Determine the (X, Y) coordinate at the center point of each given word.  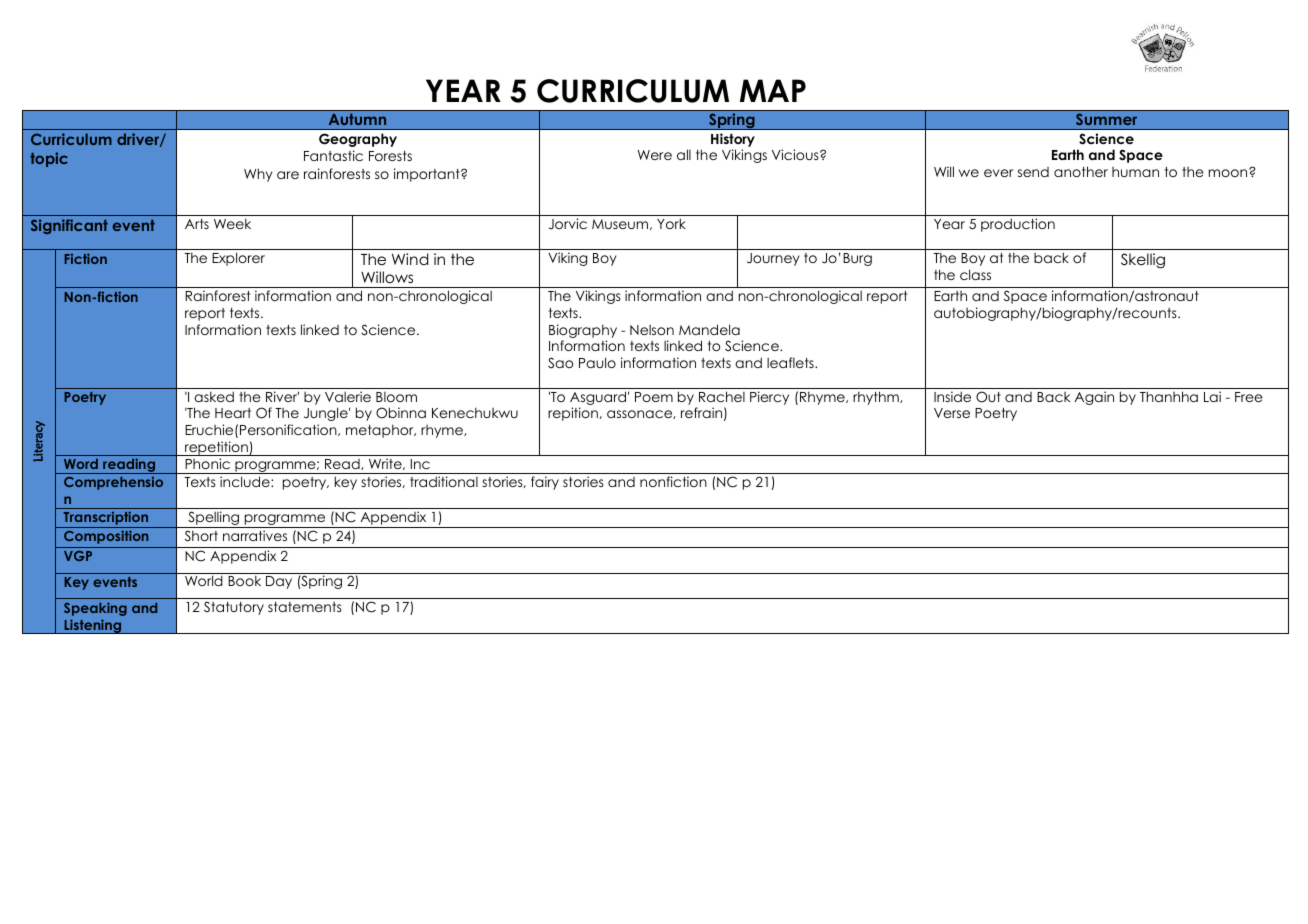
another (1081, 171)
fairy (545, 483)
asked (214, 396)
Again (1094, 398)
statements (305, 607)
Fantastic (333, 155)
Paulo (597, 362)
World (204, 580)
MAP (773, 90)
